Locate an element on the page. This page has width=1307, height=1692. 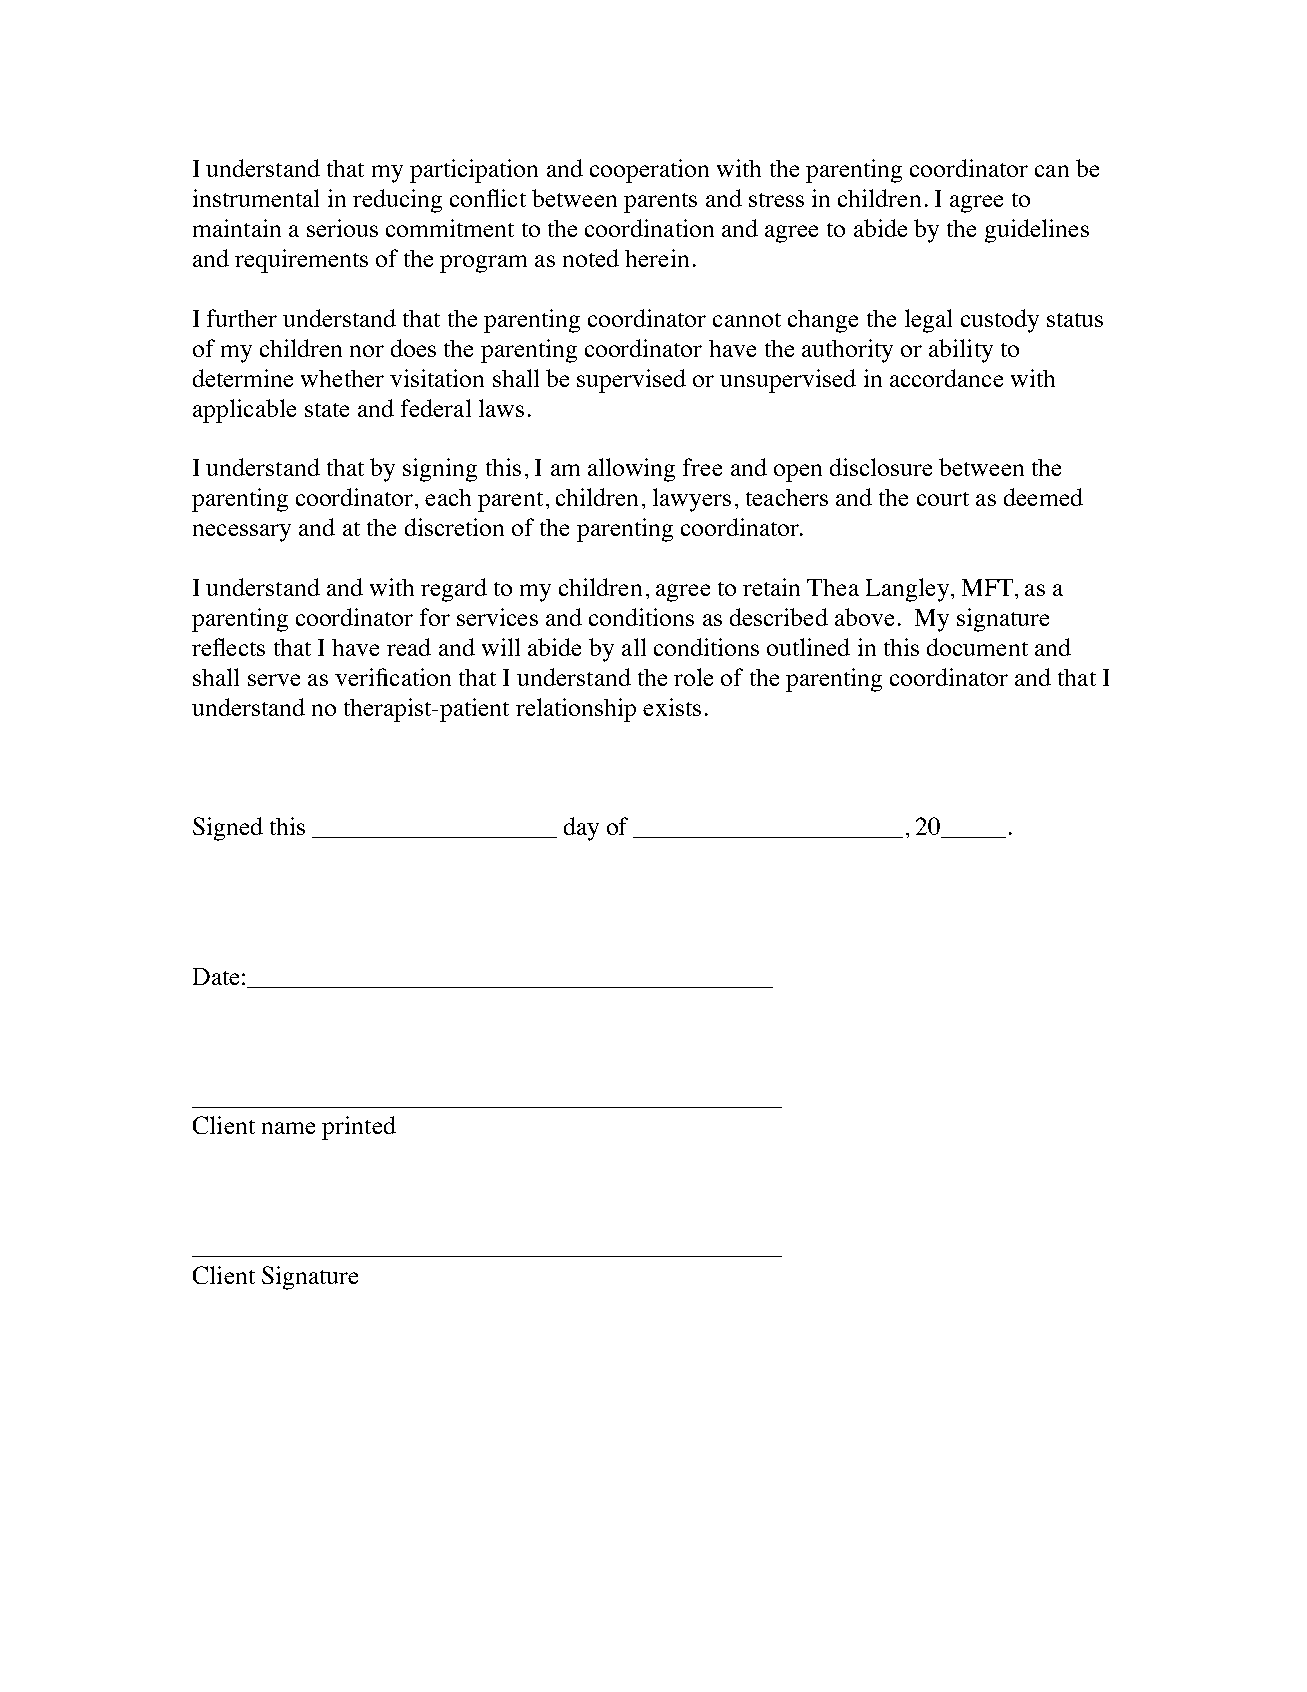
accordance is located at coordinates (946, 378).
